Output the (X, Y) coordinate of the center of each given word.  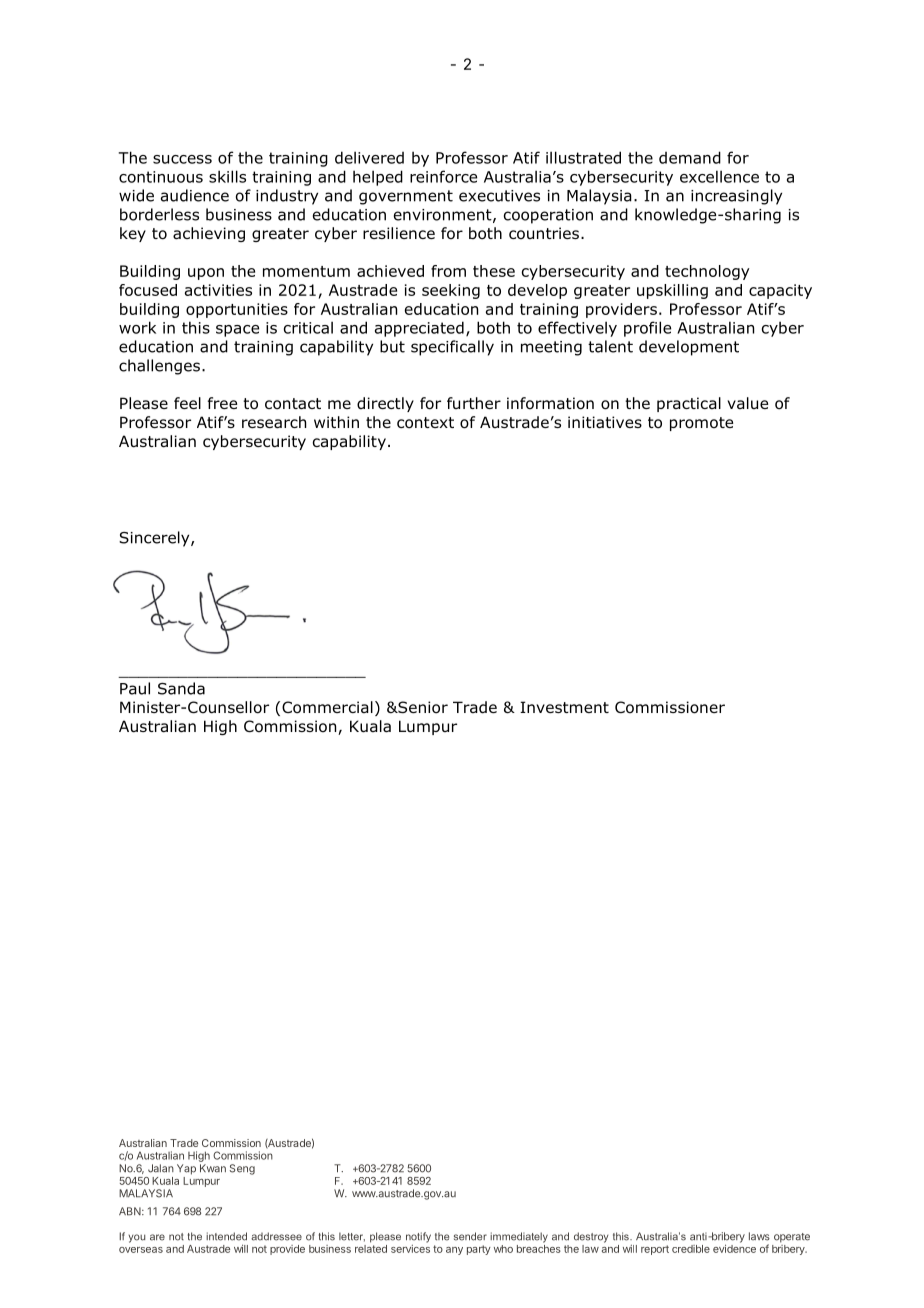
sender (470, 1236)
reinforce (443, 176)
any (454, 1251)
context (425, 423)
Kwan (213, 1168)
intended (226, 1236)
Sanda (181, 688)
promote (701, 424)
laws (759, 1236)
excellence (719, 176)
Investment (564, 707)
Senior (422, 707)
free (222, 403)
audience (195, 195)
